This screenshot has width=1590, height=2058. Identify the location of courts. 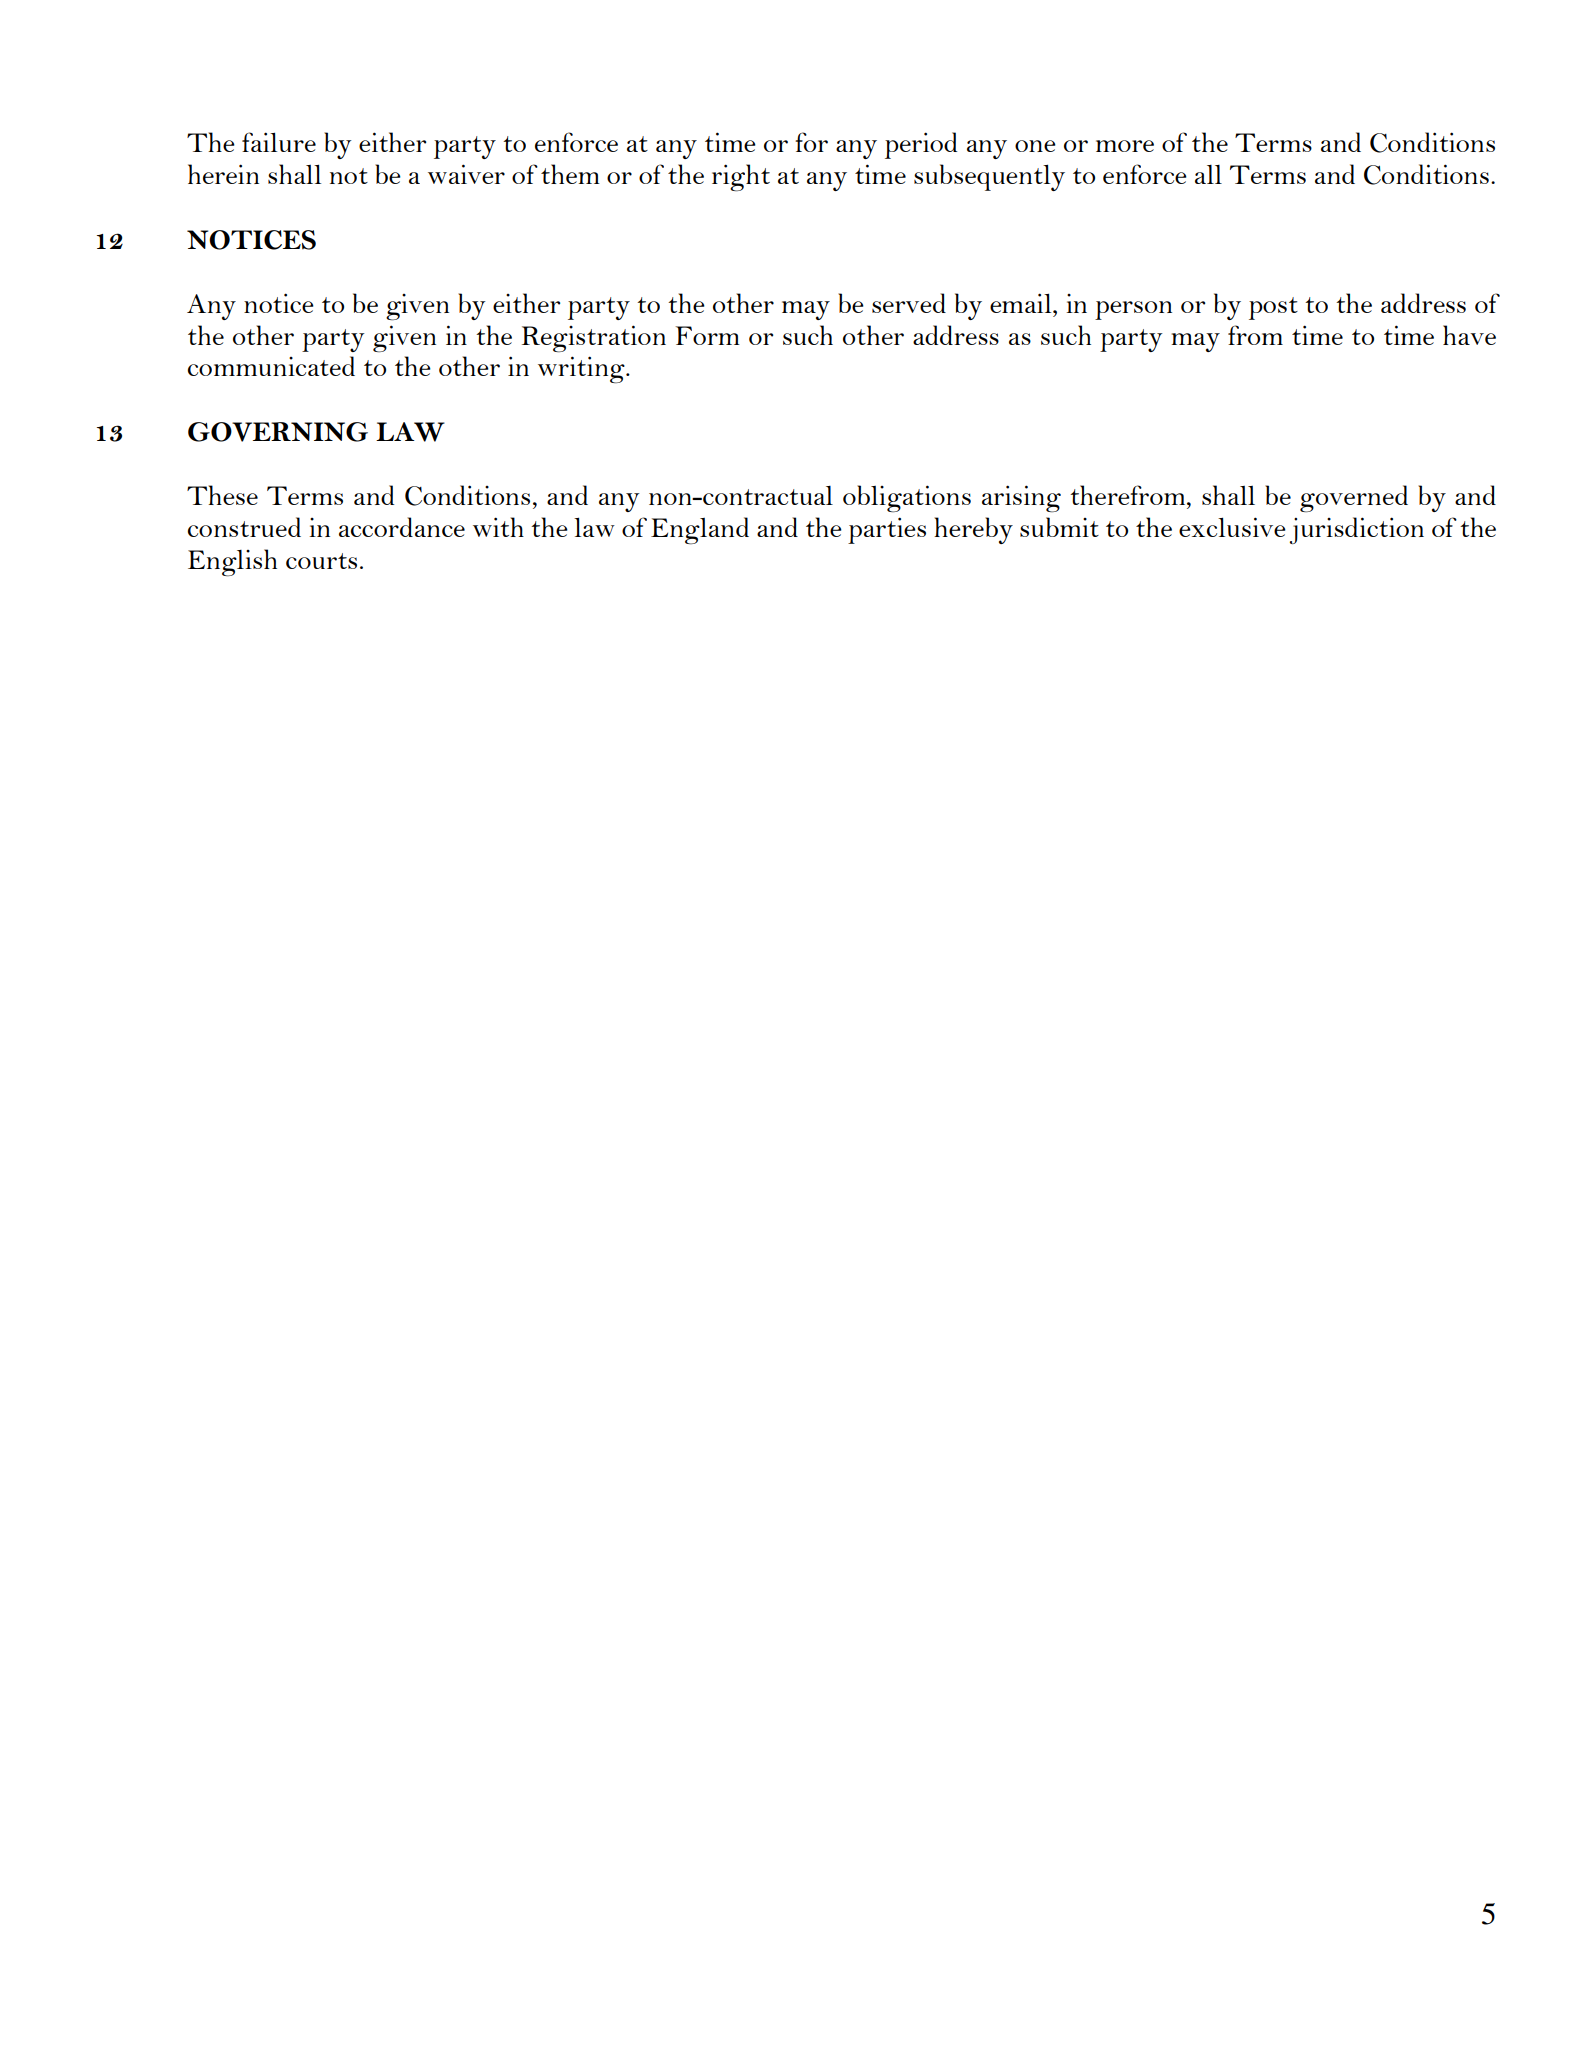
(321, 561).
